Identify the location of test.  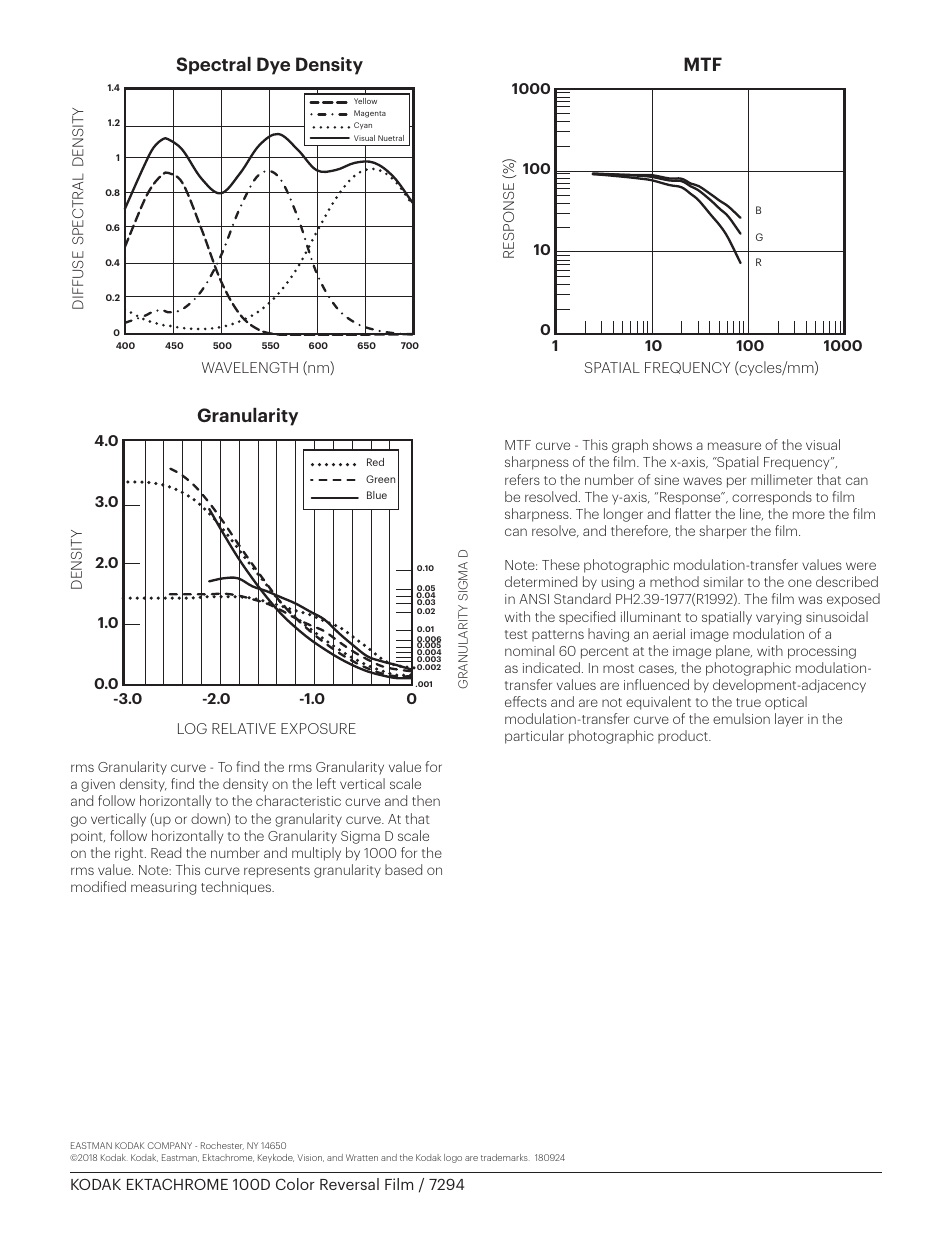
(516, 634).
